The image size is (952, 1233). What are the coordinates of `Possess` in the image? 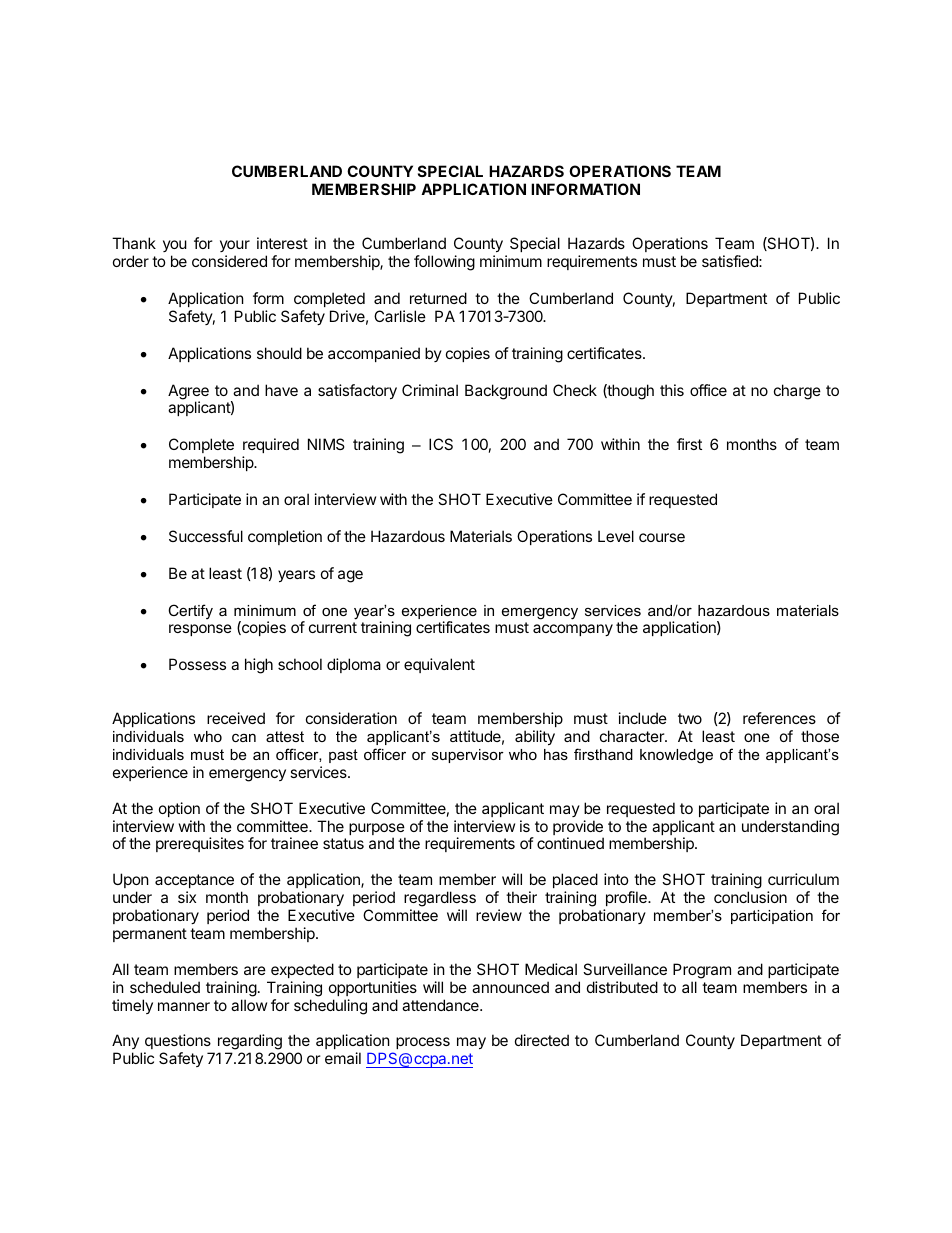 It's located at (197, 664).
